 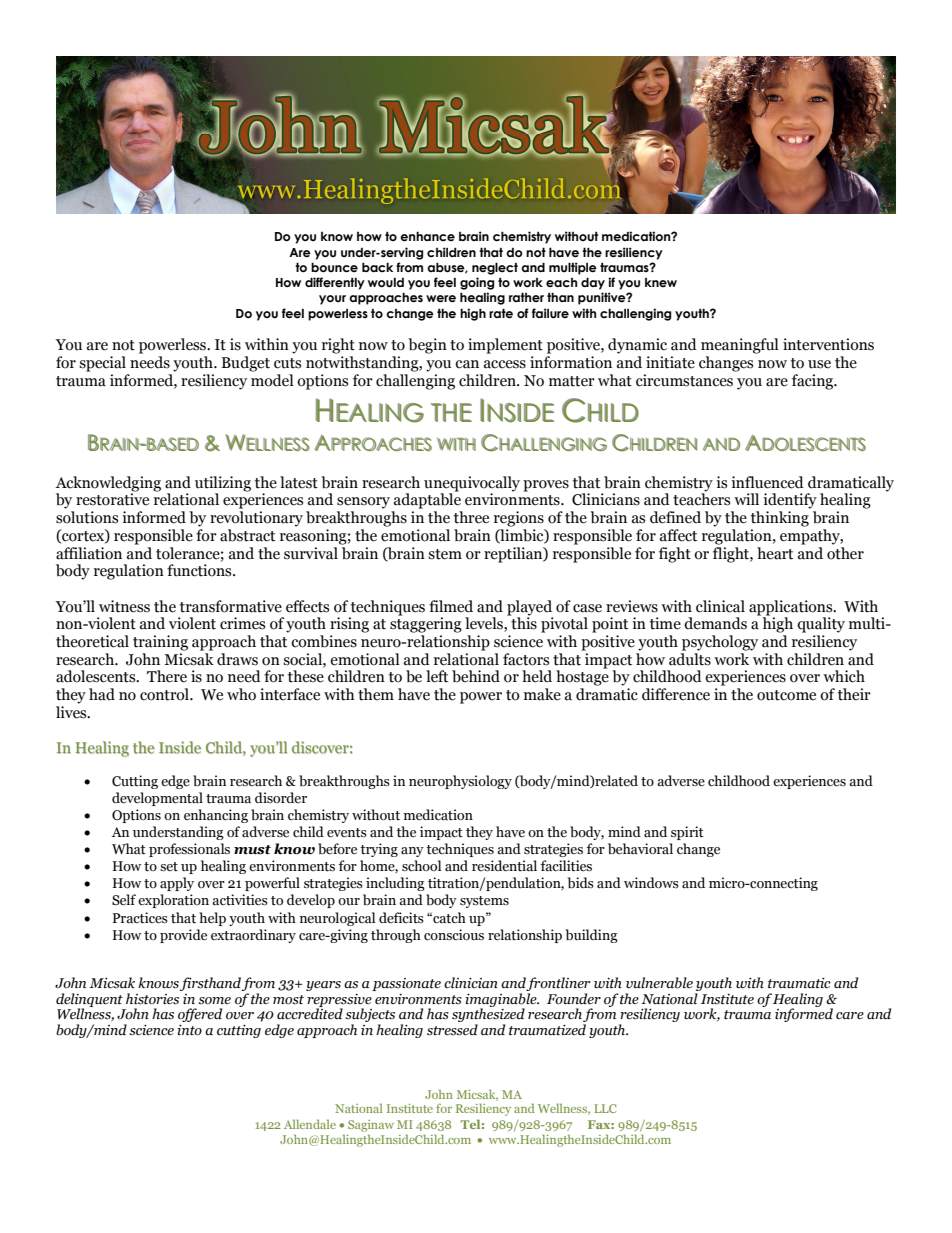 I want to click on Saginaw, so click(x=371, y=1126).
